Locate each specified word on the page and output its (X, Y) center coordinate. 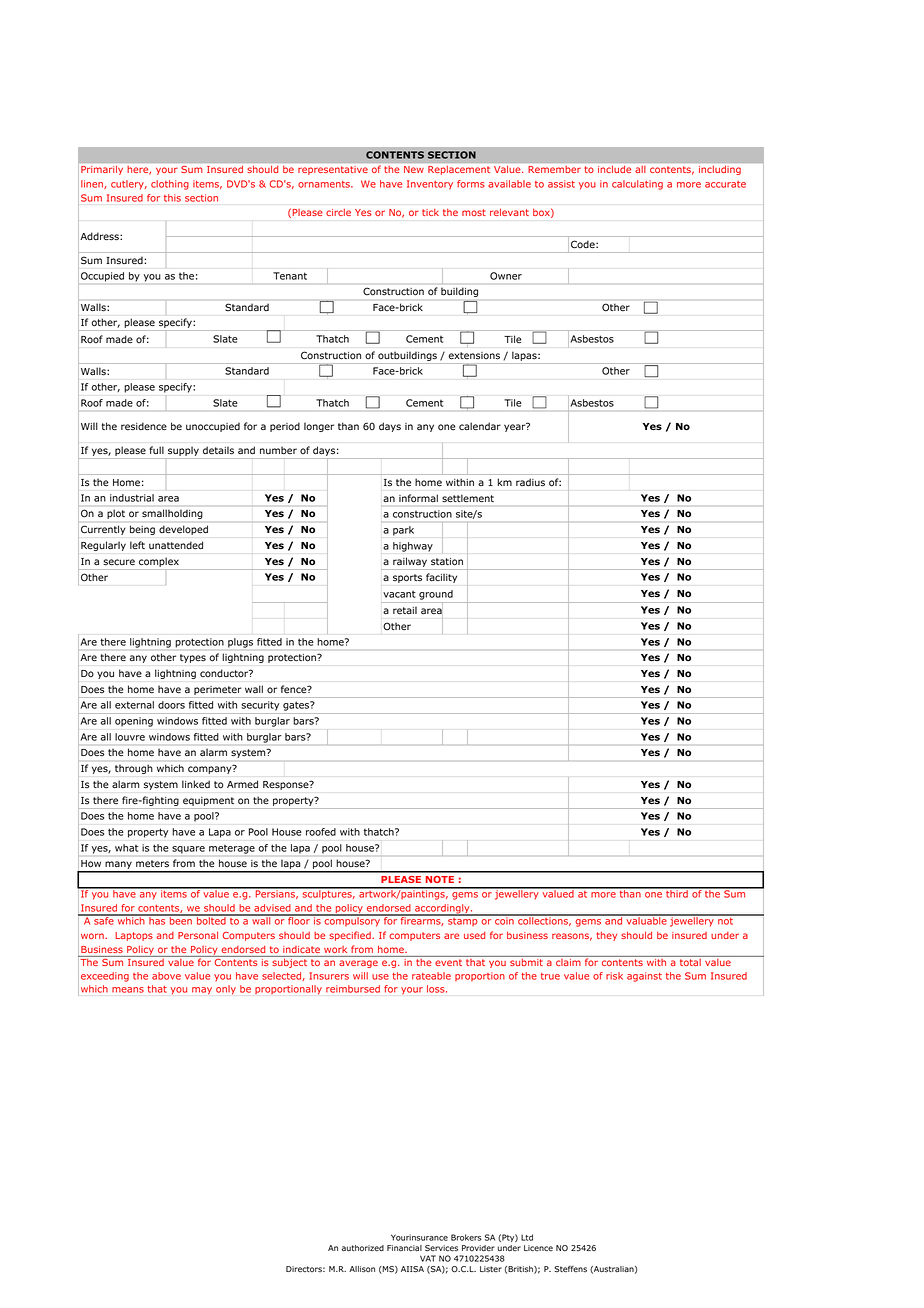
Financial (404, 1248)
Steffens (570, 1269)
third (677, 893)
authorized (363, 1248)
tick (430, 212)
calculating (637, 185)
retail (405, 610)
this (172, 198)
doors (171, 705)
